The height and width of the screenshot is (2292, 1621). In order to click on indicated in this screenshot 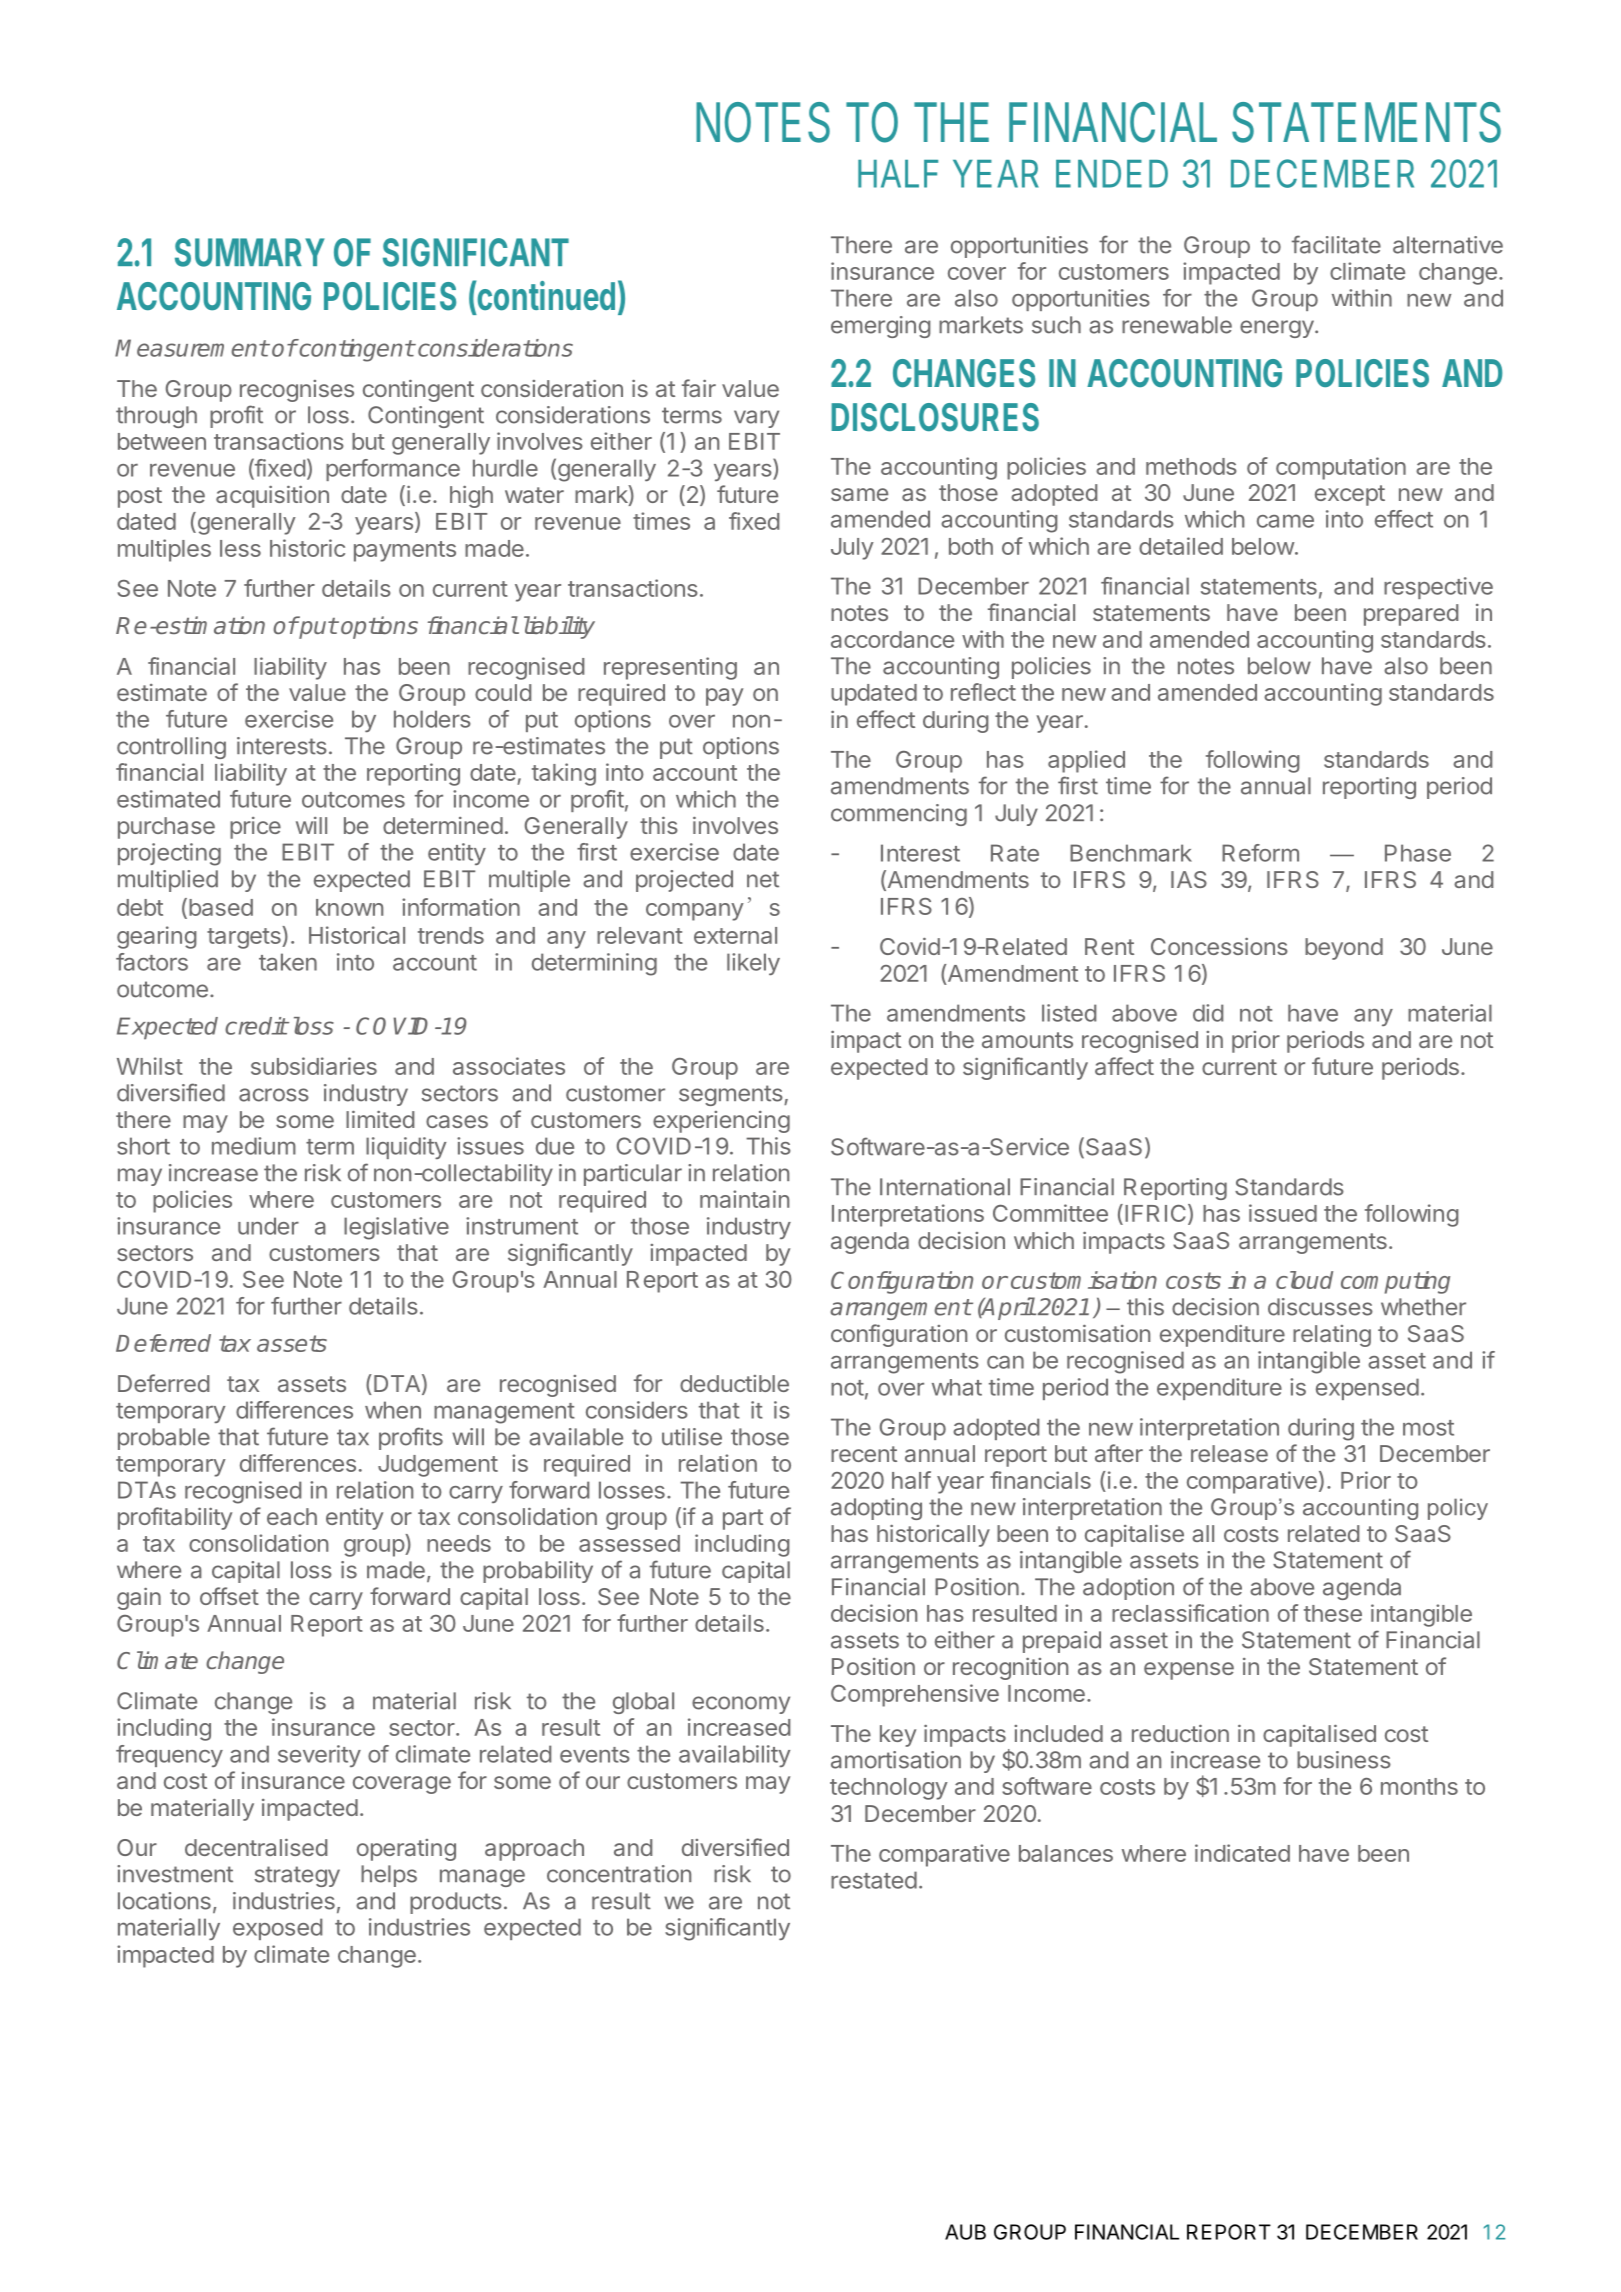, I will do `click(1242, 1853)`.
